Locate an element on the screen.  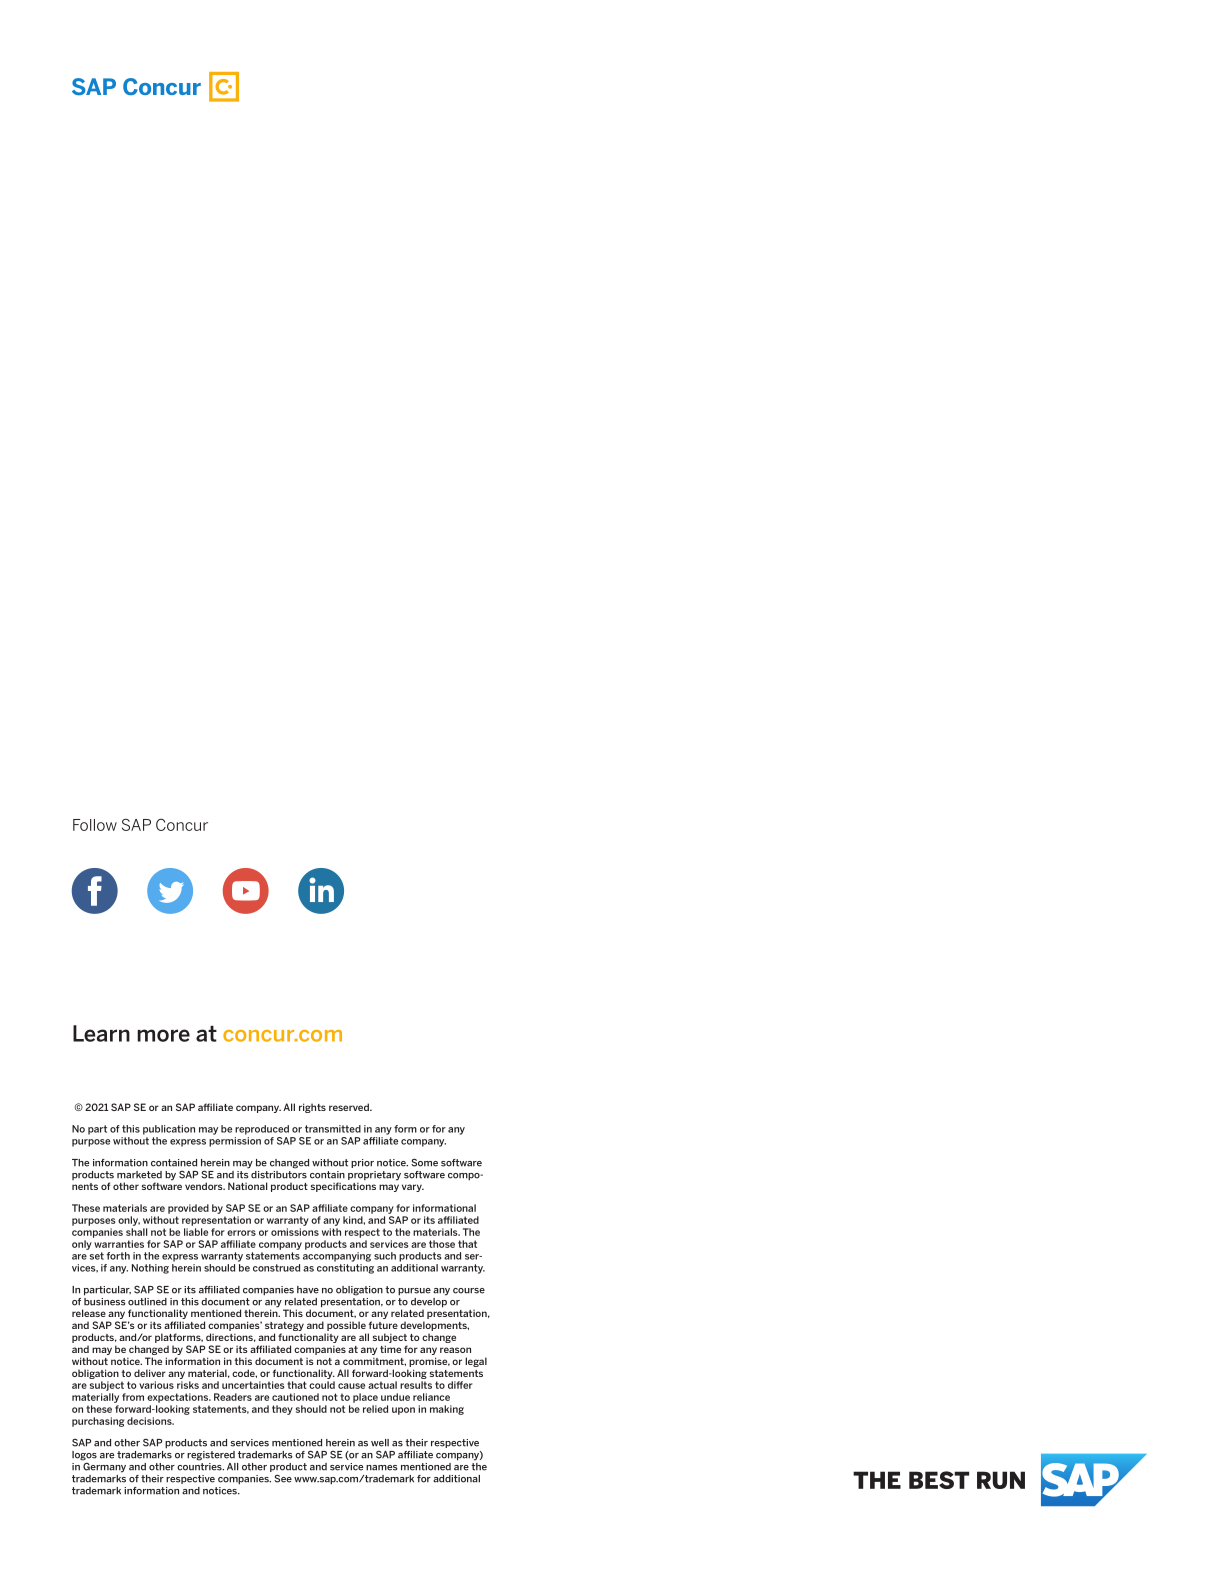
Germany is located at coordinates (104, 1466).
